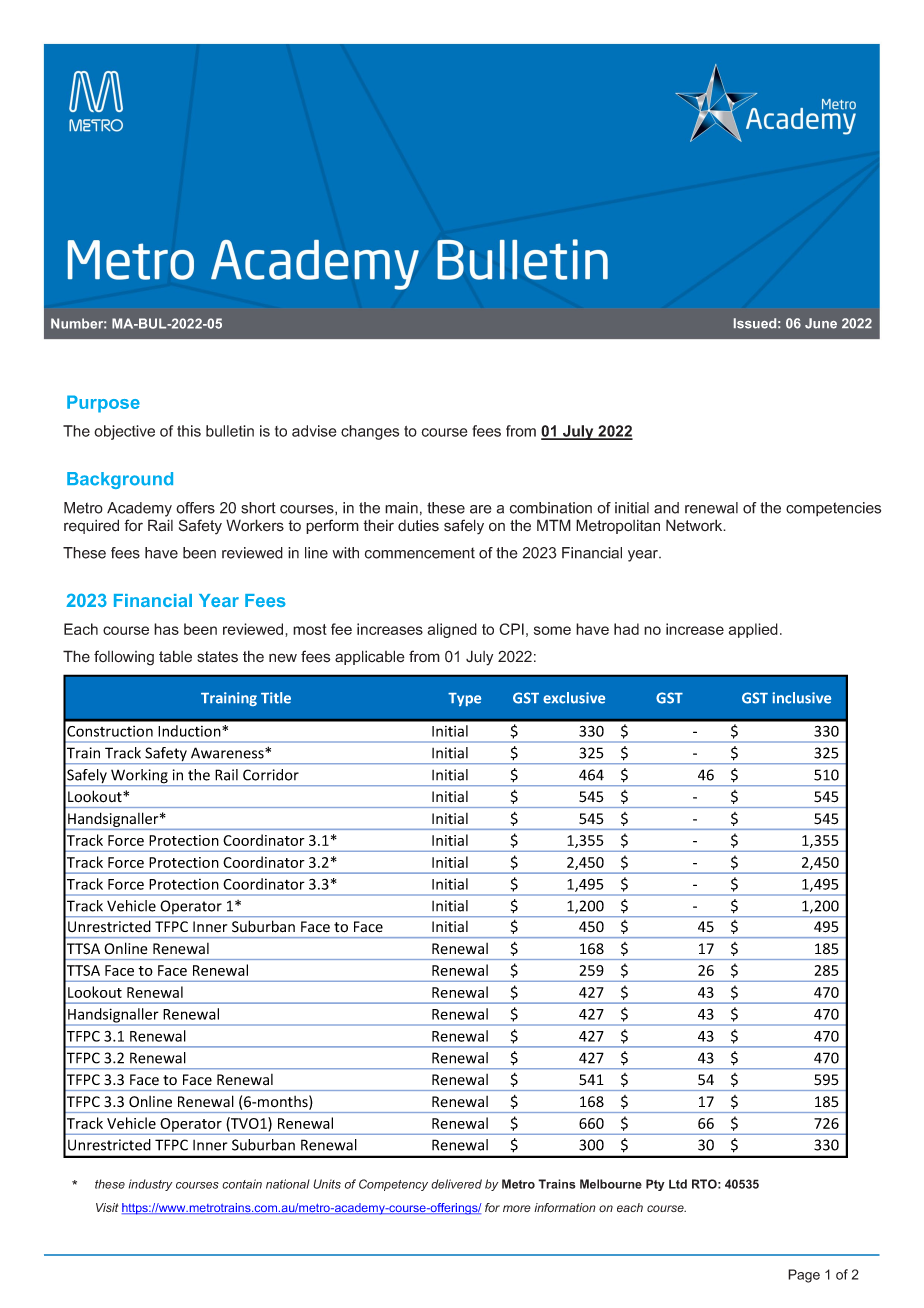 The image size is (924, 1308). I want to click on Type, so click(464, 699).
